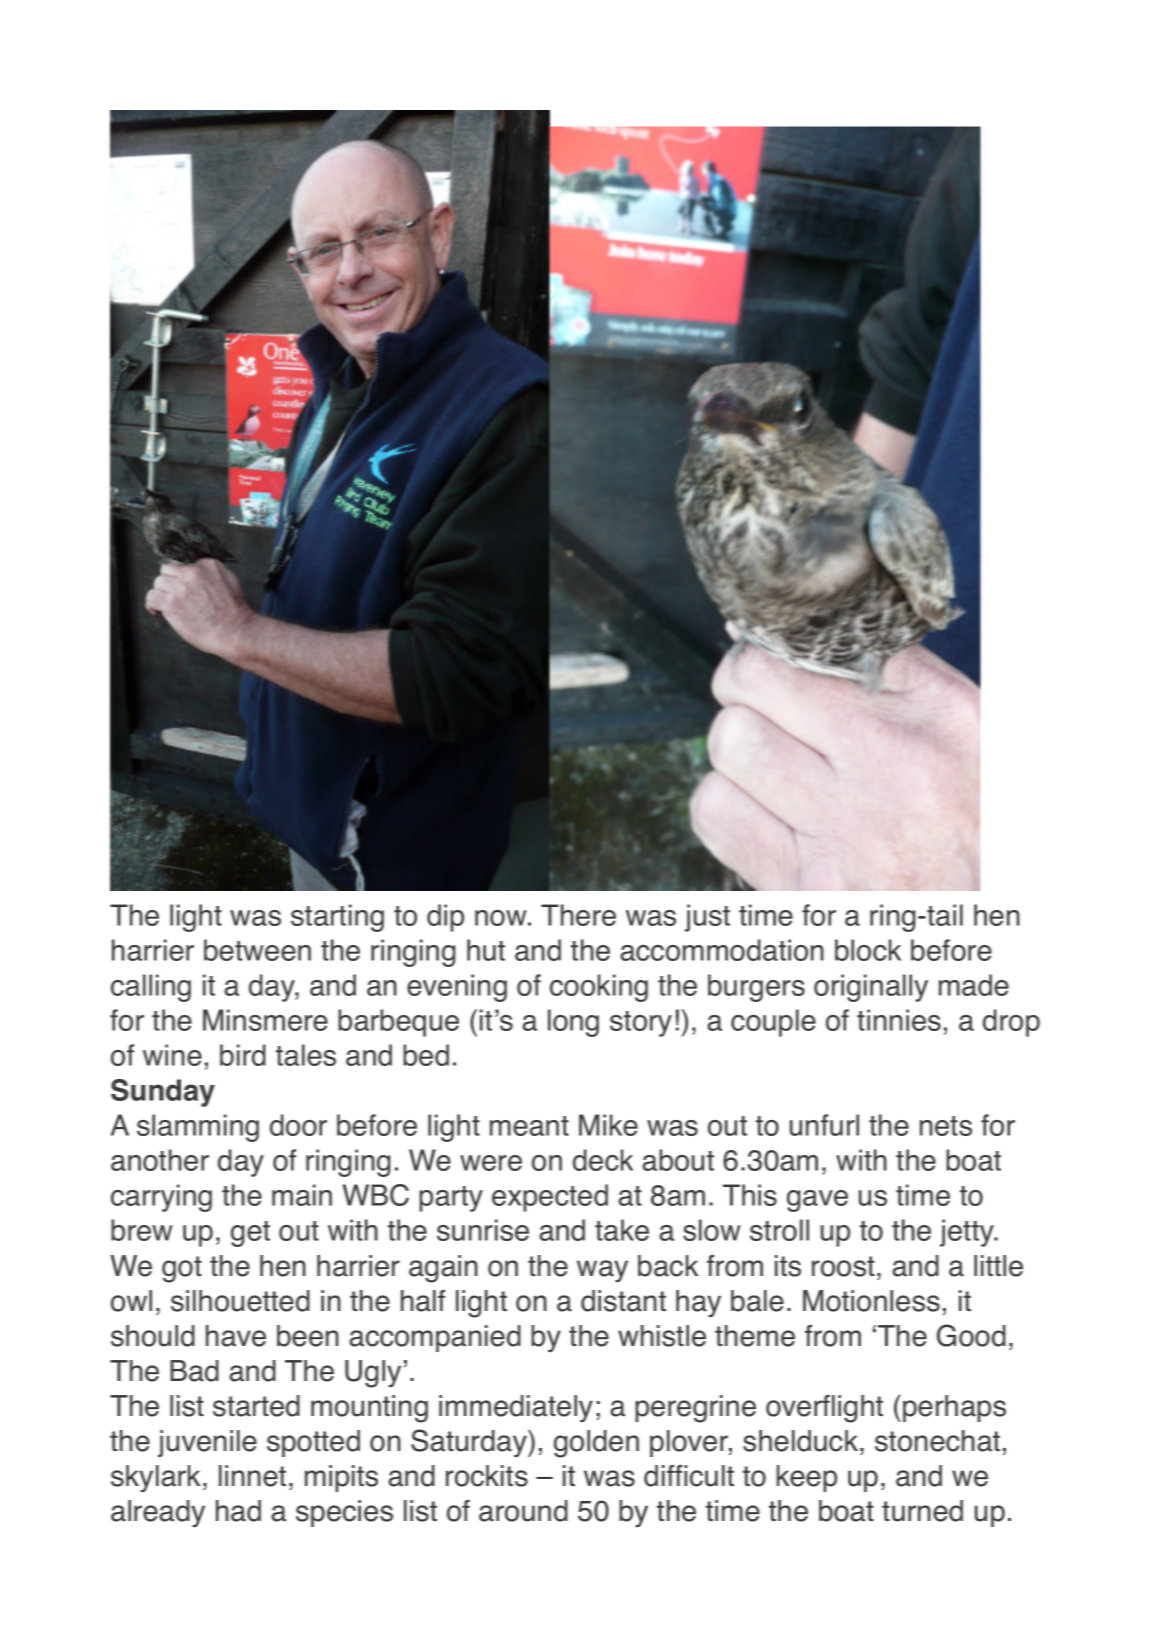 This image has height=1638, width=1158. Describe the element at coordinates (550, 1198) in the image. I see `expected` at that location.
